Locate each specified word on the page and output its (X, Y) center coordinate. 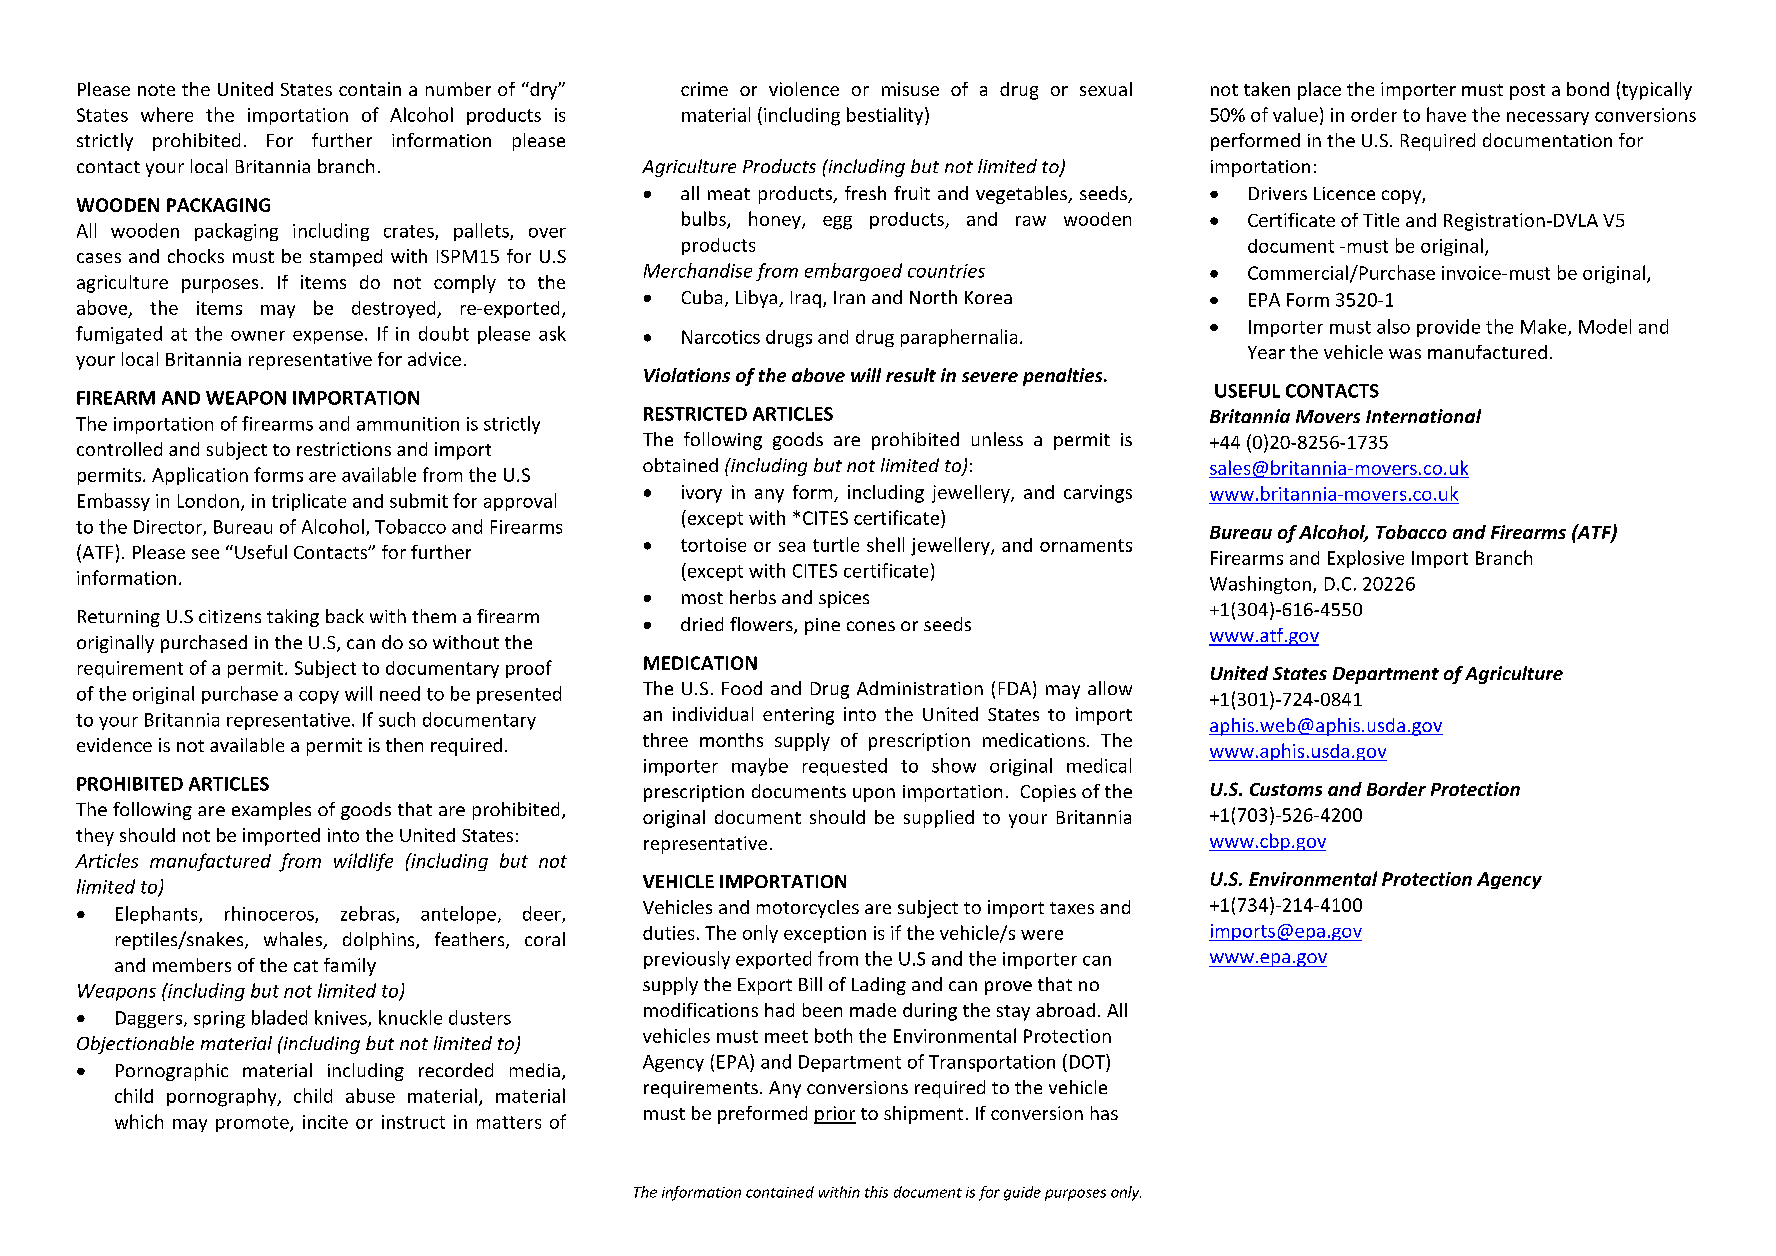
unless (997, 439)
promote (253, 1124)
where (167, 114)
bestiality (886, 116)
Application (200, 476)
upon (874, 795)
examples (271, 811)
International (1423, 416)
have (1446, 114)
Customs (1286, 789)
